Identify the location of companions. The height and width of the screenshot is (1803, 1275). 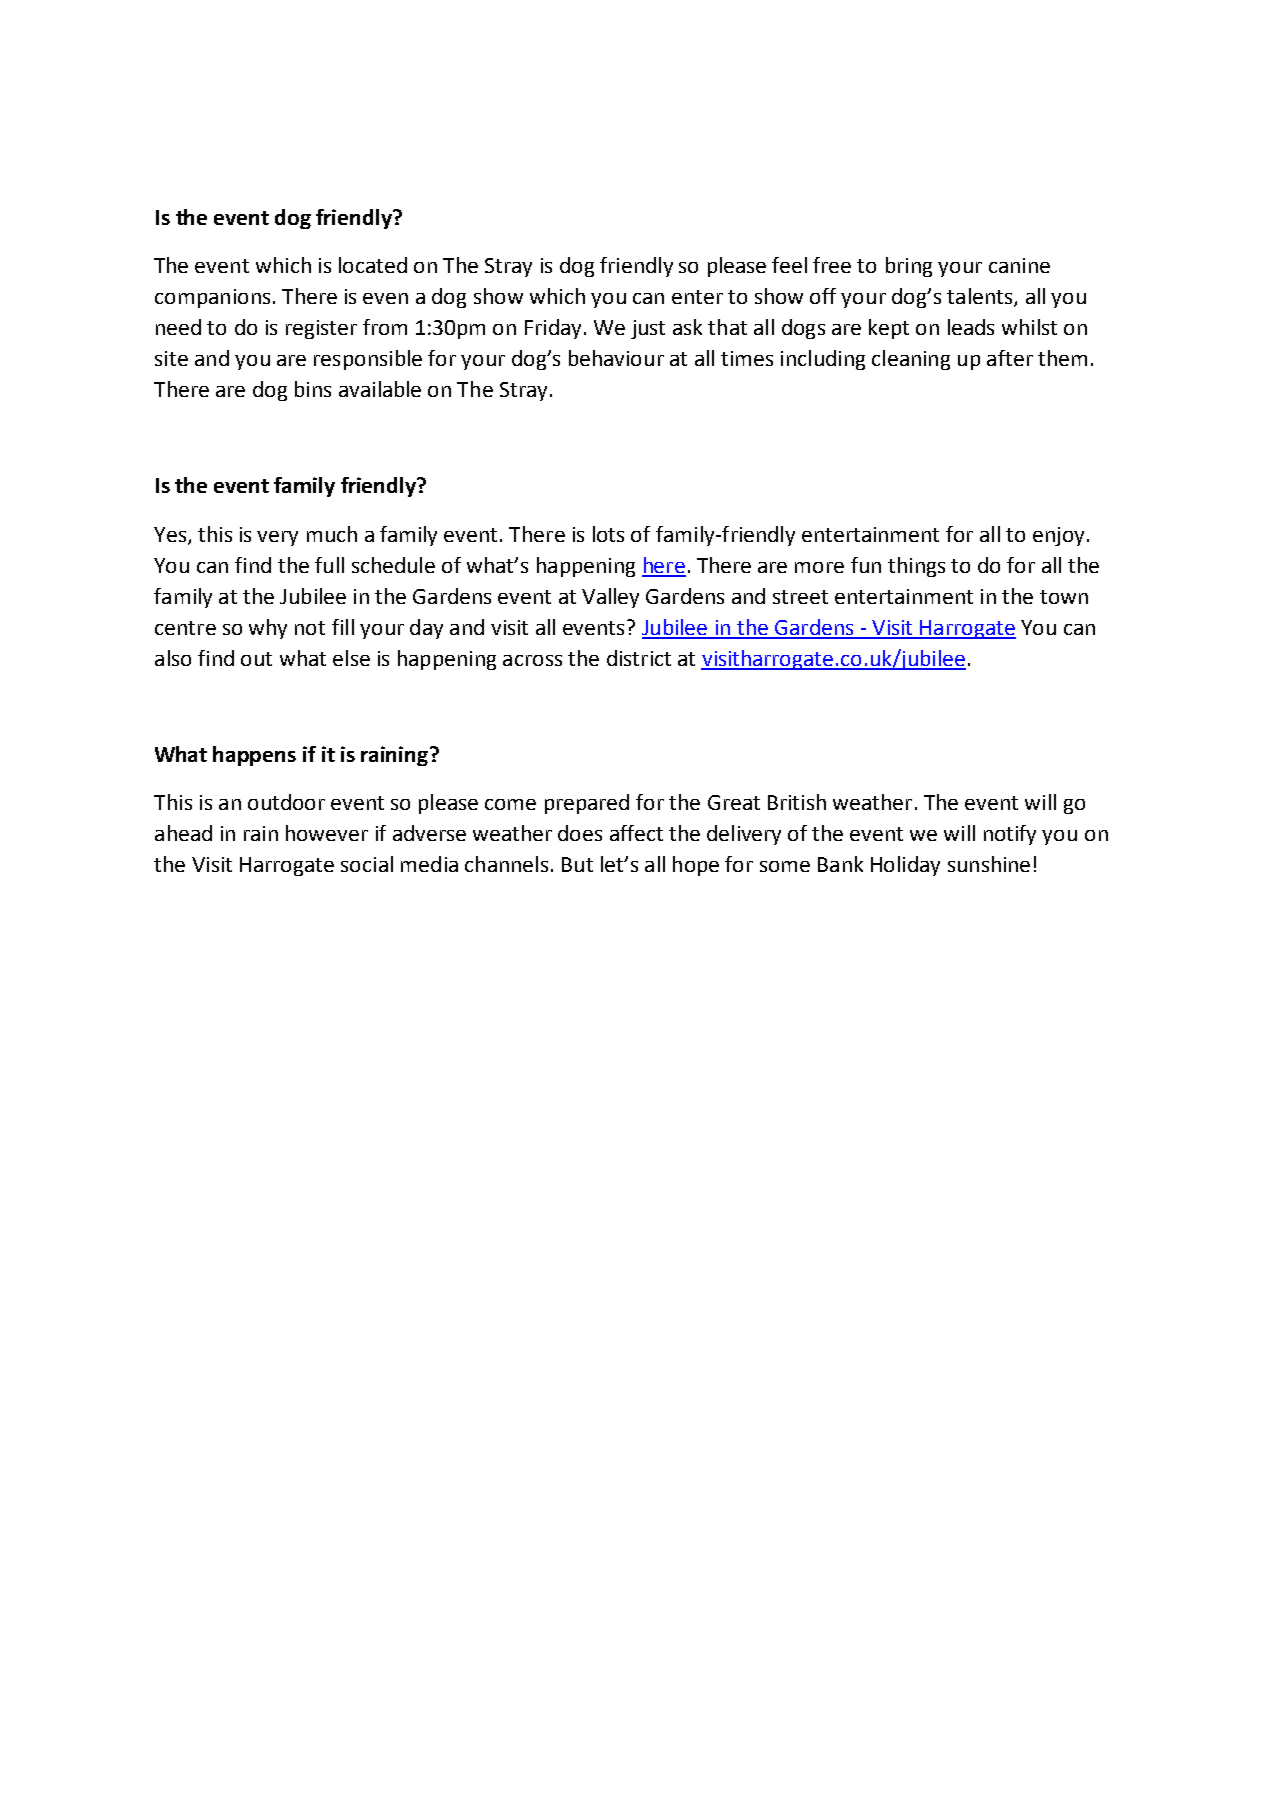
(212, 298).
